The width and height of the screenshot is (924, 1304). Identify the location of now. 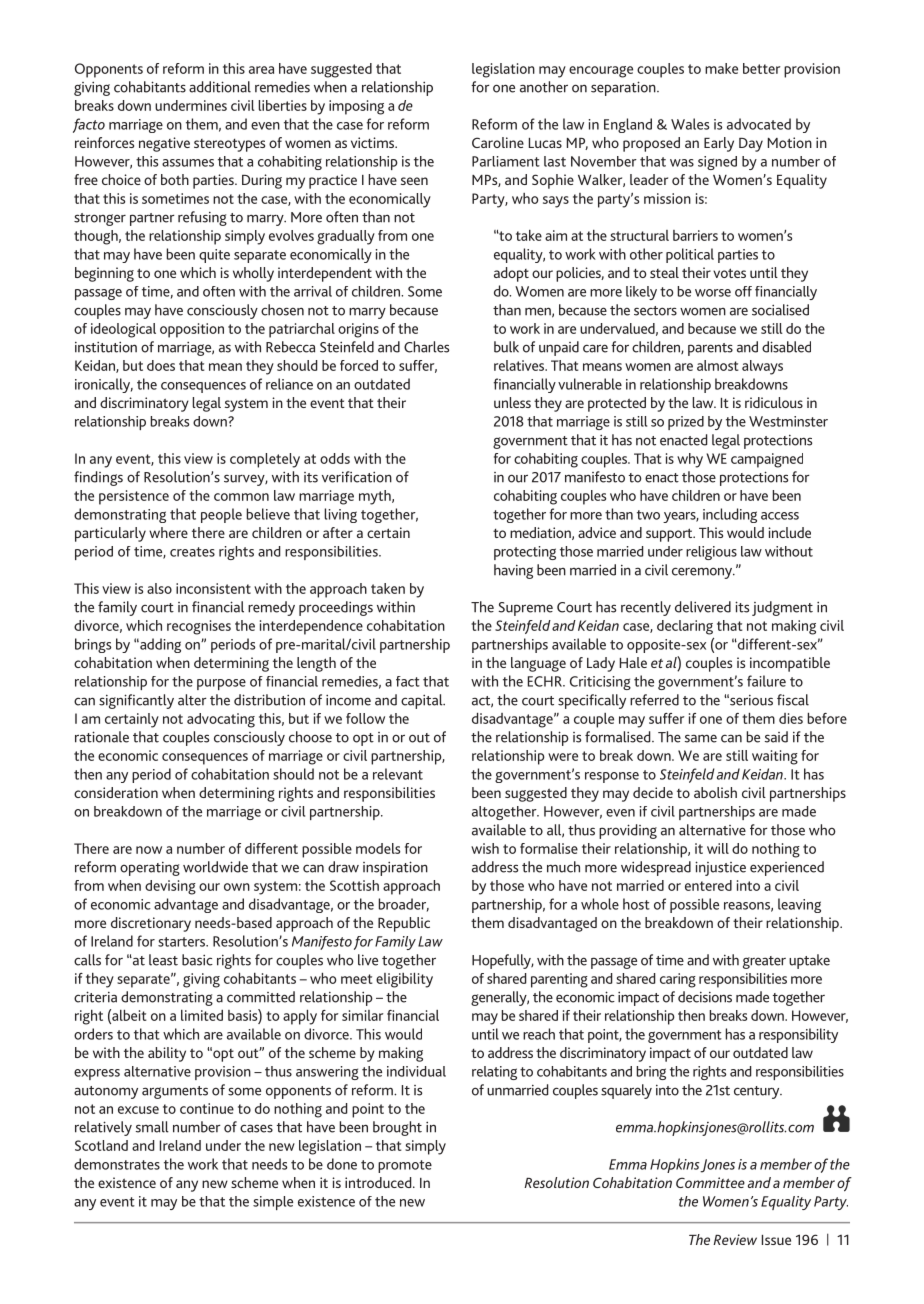
(149, 850).
